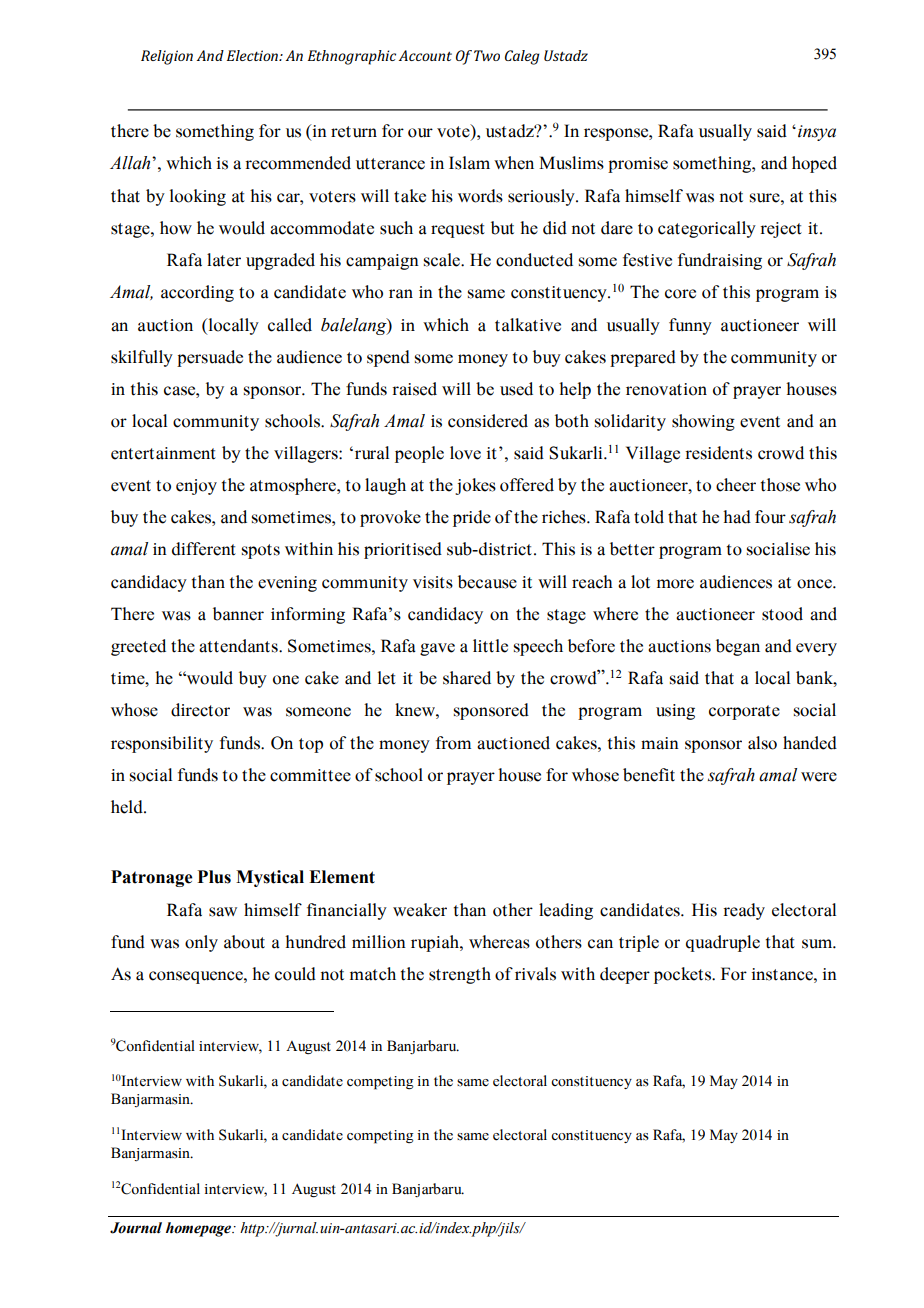 The image size is (924, 1308). I want to click on homepage, so click(200, 1229).
